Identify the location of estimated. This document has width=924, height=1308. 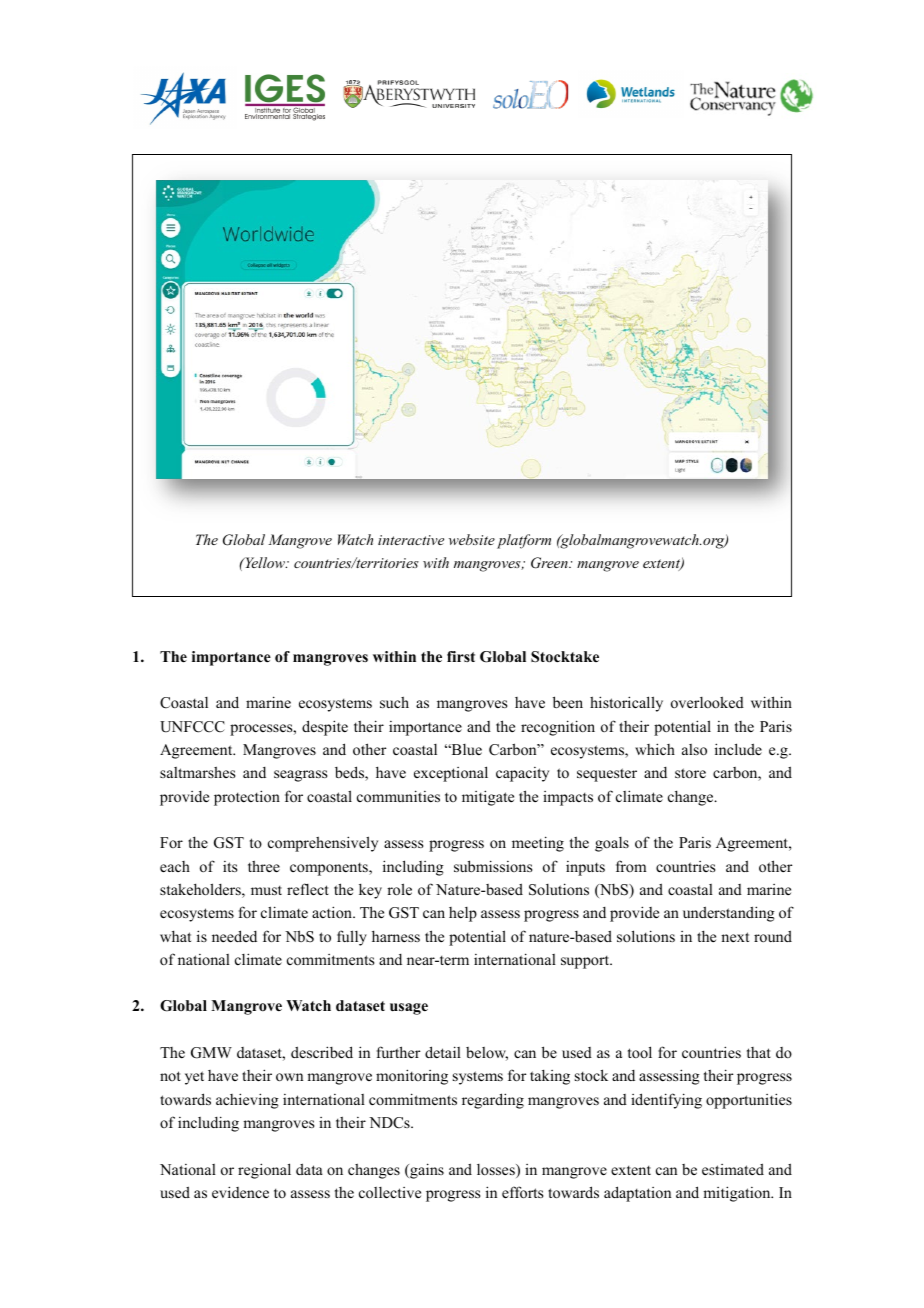
(733, 1169).
